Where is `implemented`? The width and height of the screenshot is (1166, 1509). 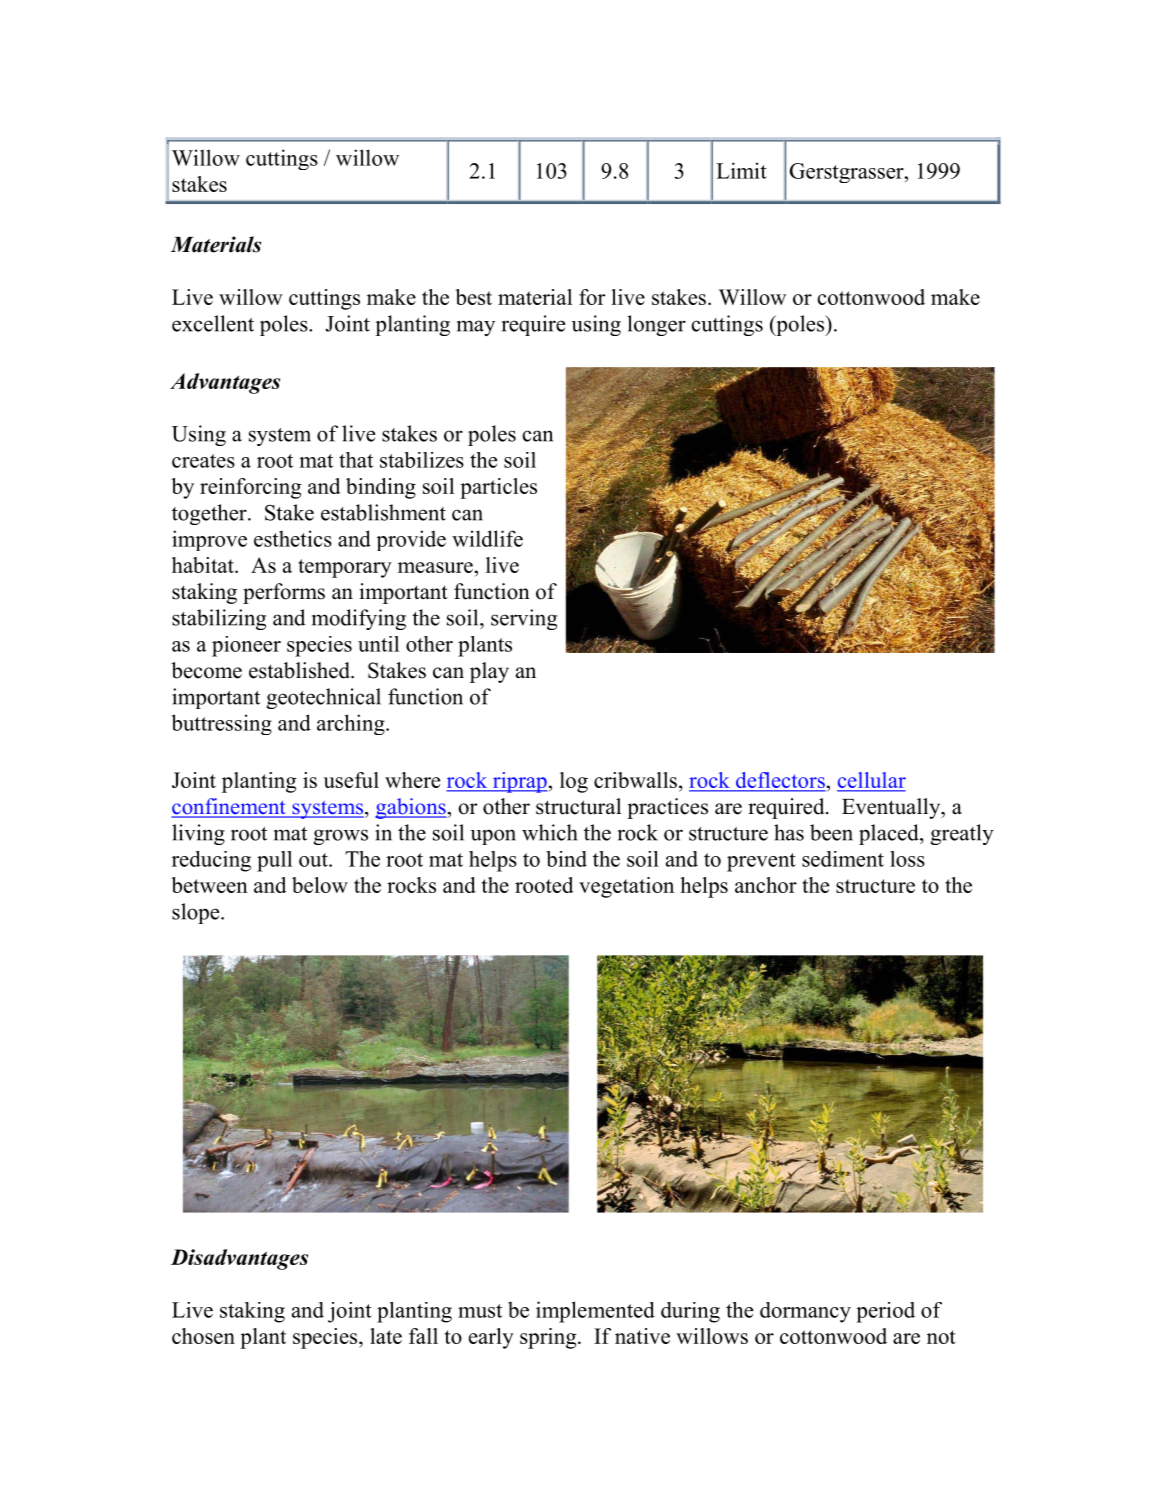
implemented is located at coordinates (595, 1312).
